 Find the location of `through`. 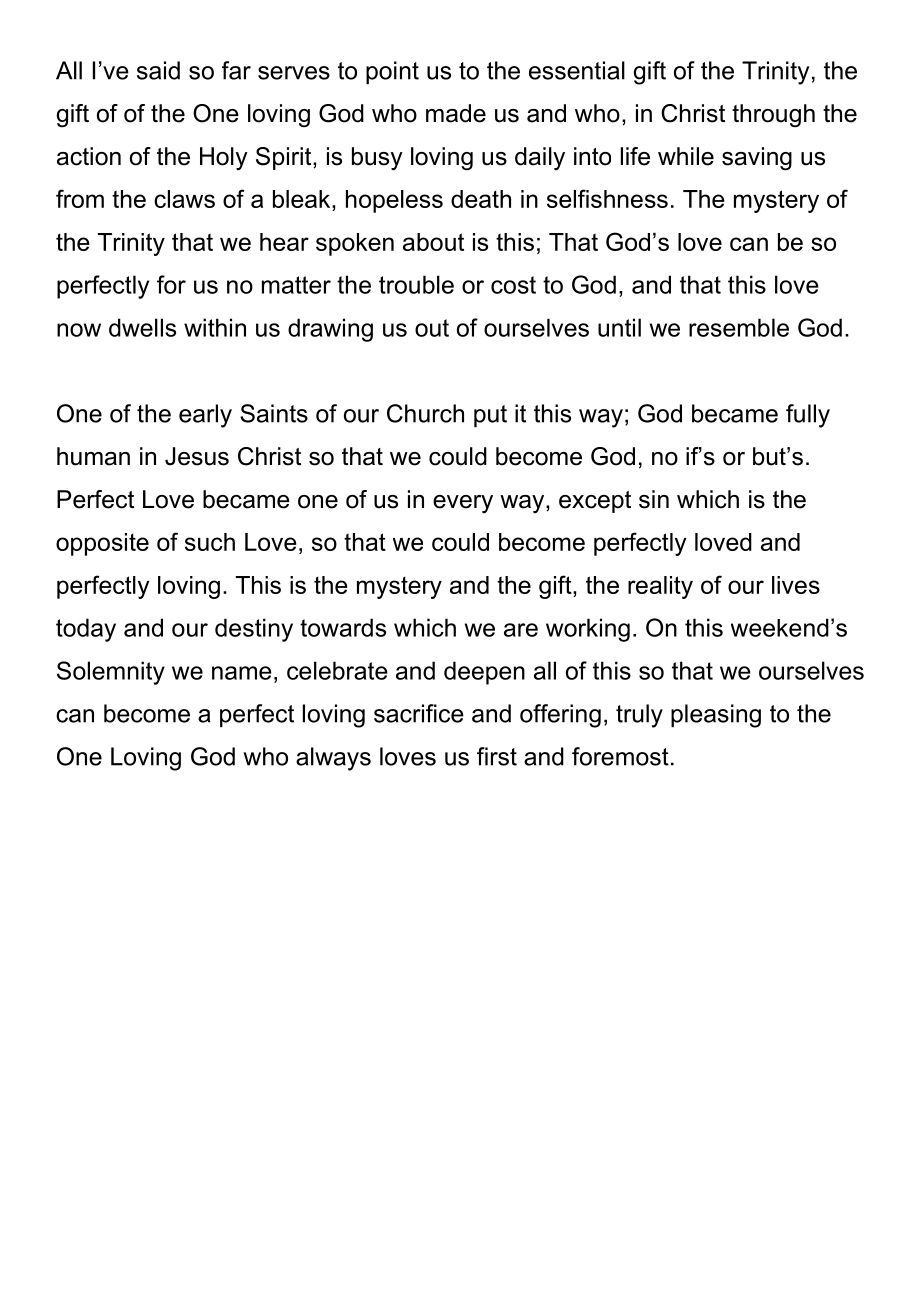

through is located at coordinates (773, 115).
